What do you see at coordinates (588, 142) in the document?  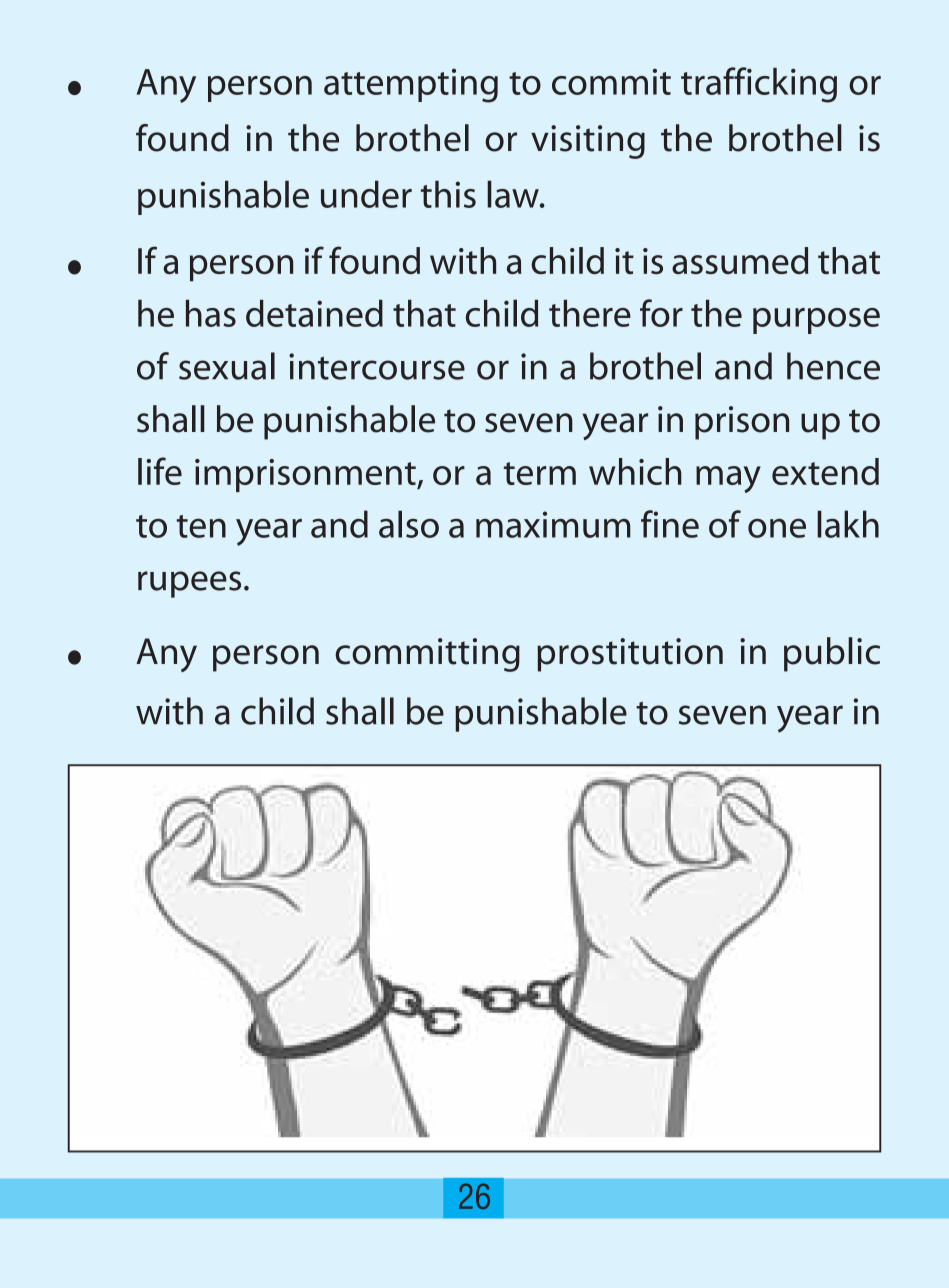 I see `visiting` at bounding box center [588, 142].
